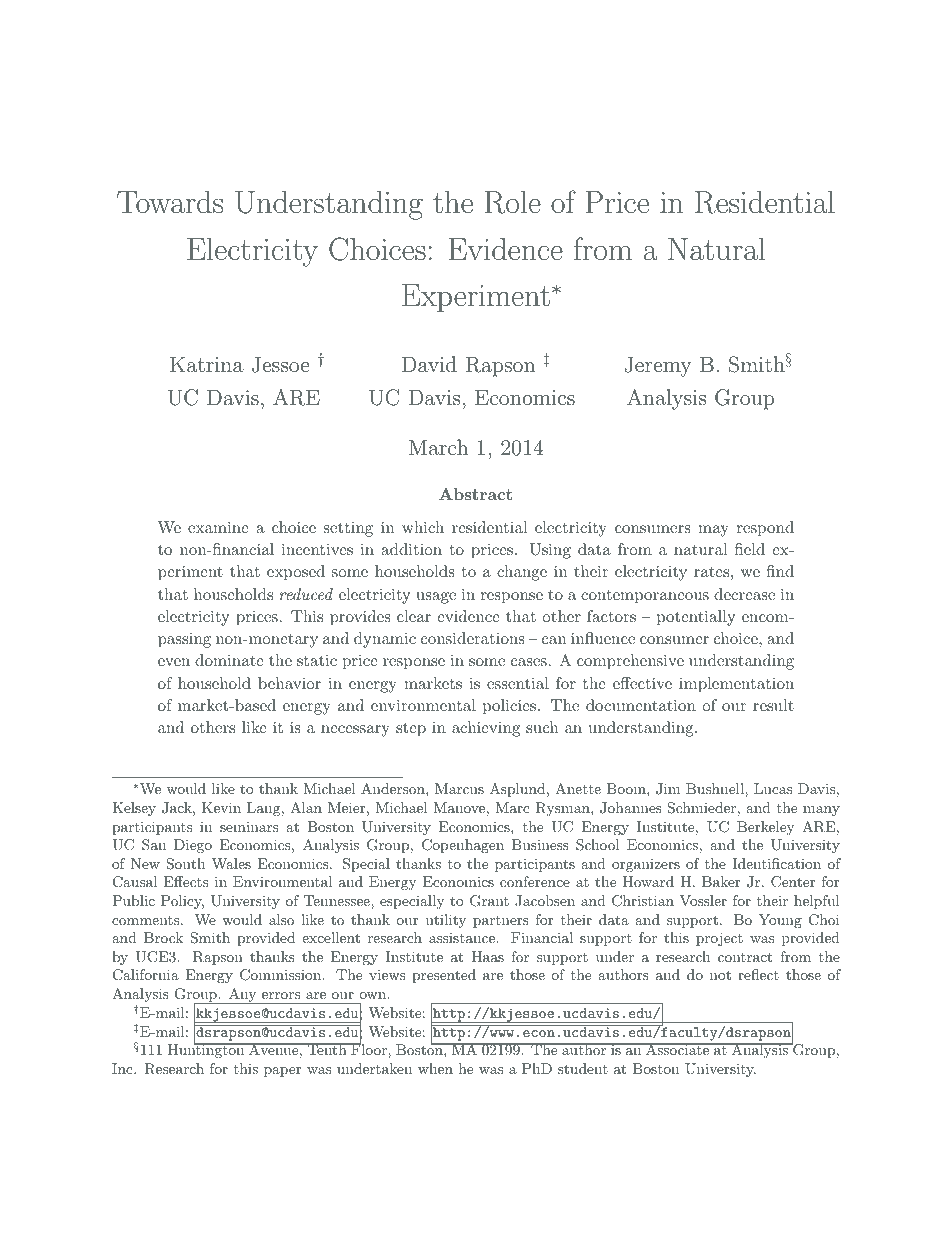 The width and height of the image is (952, 1233). What do you see at coordinates (229, 660) in the image?
I see `dominate` at bounding box center [229, 660].
